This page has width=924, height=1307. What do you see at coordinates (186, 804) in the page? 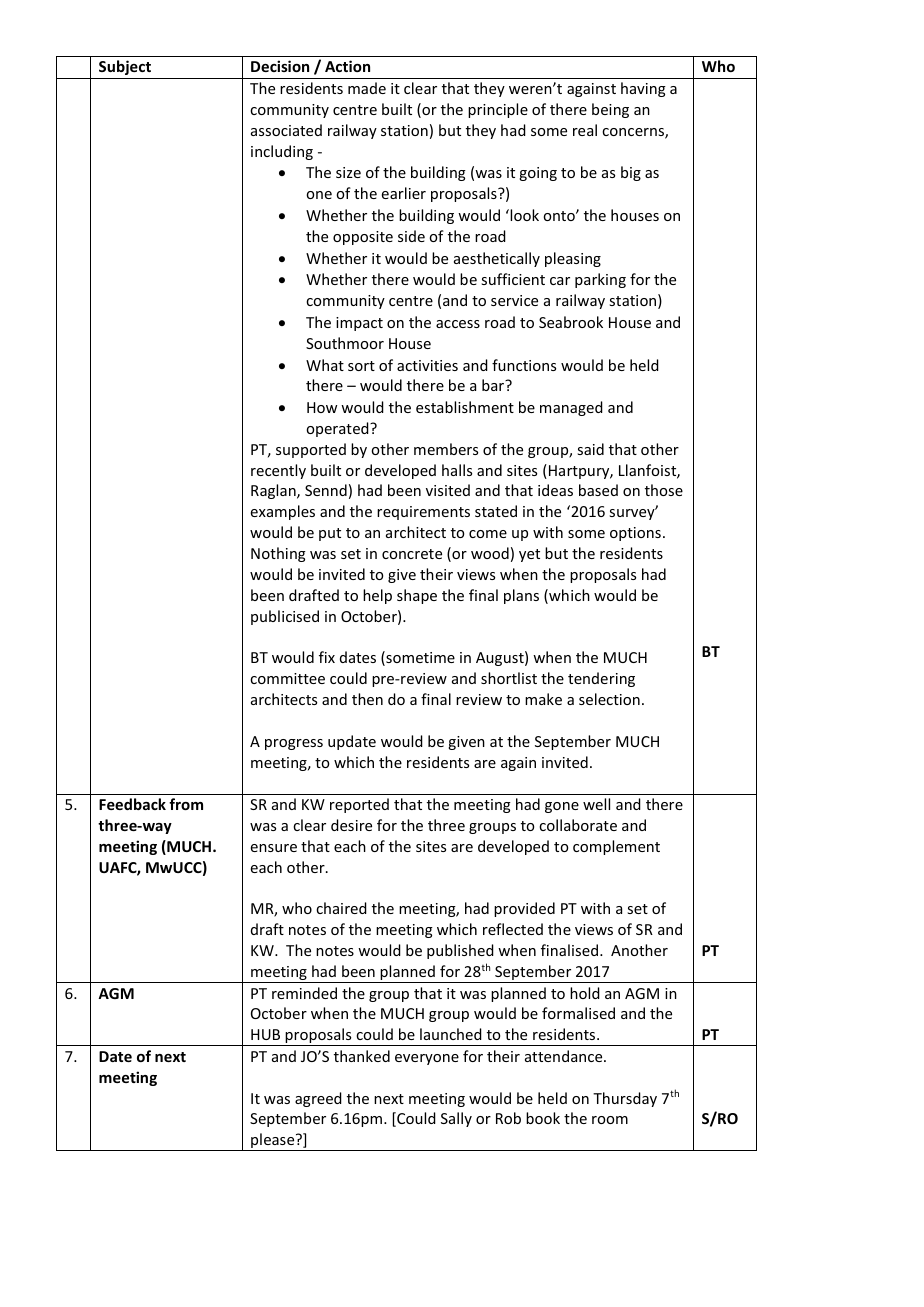
I see `from` at bounding box center [186, 804].
